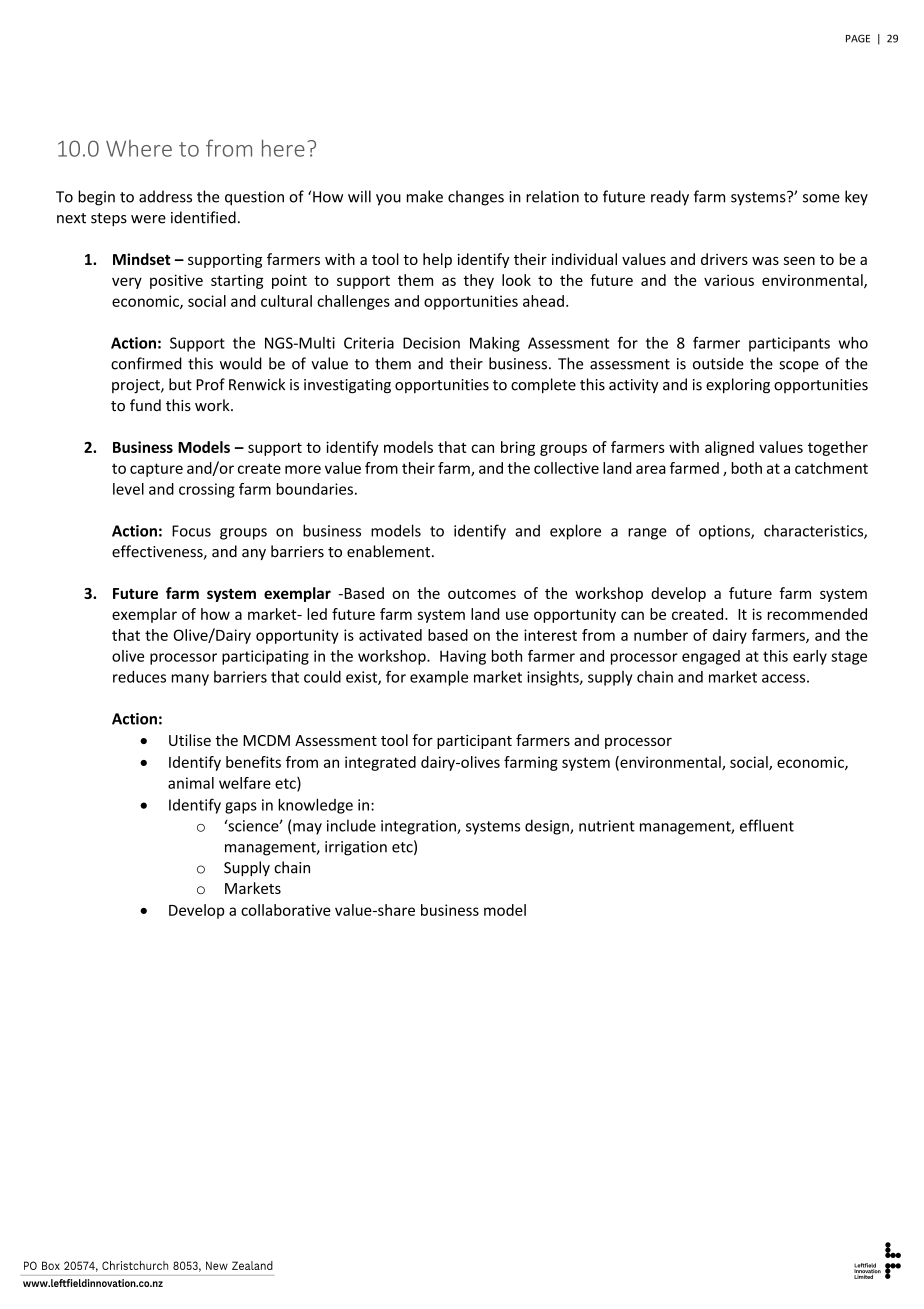 The width and height of the screenshot is (924, 1309). I want to click on effluent, so click(767, 825).
